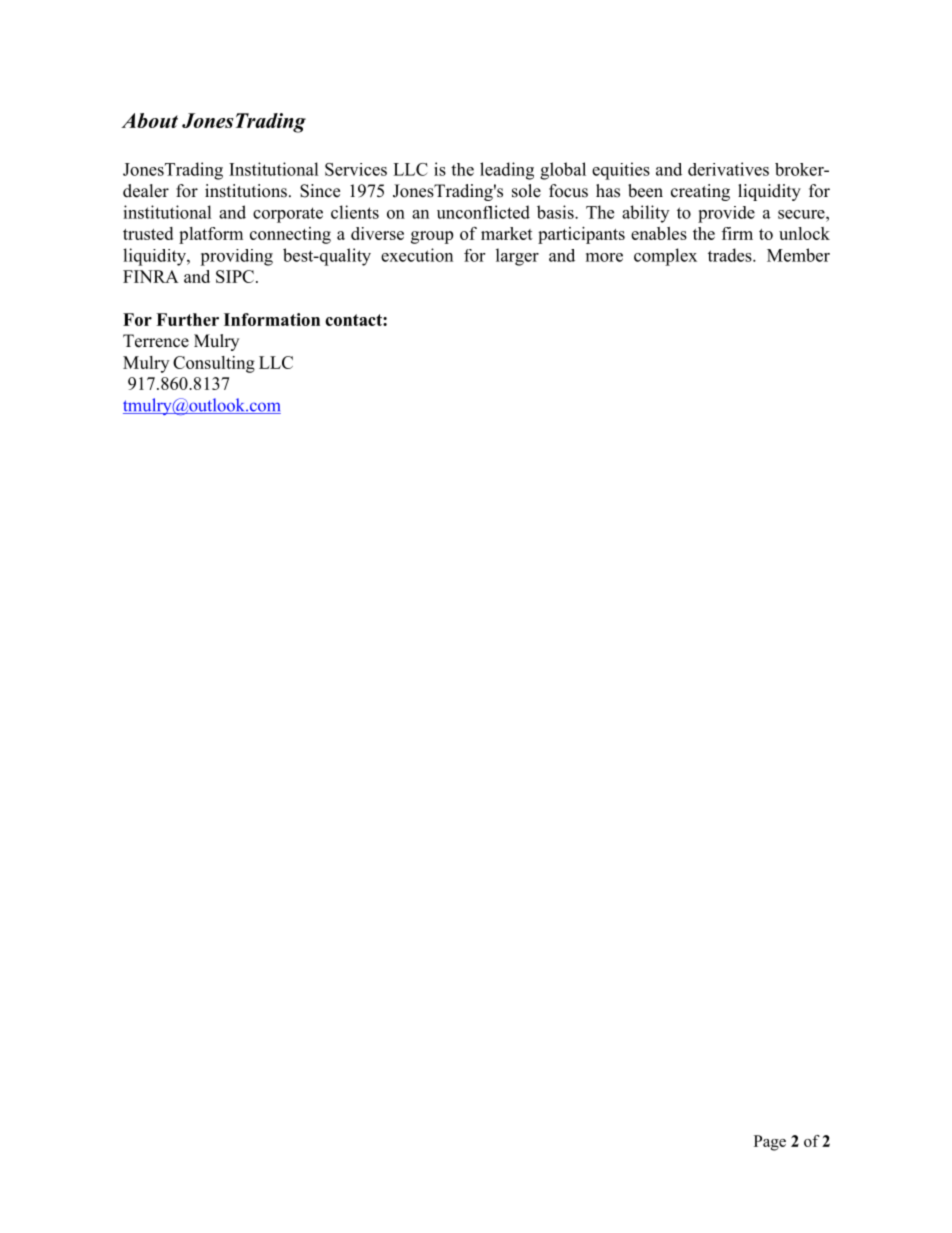  Describe the element at coordinates (770, 1143) in the screenshot. I see `Page` at that location.
